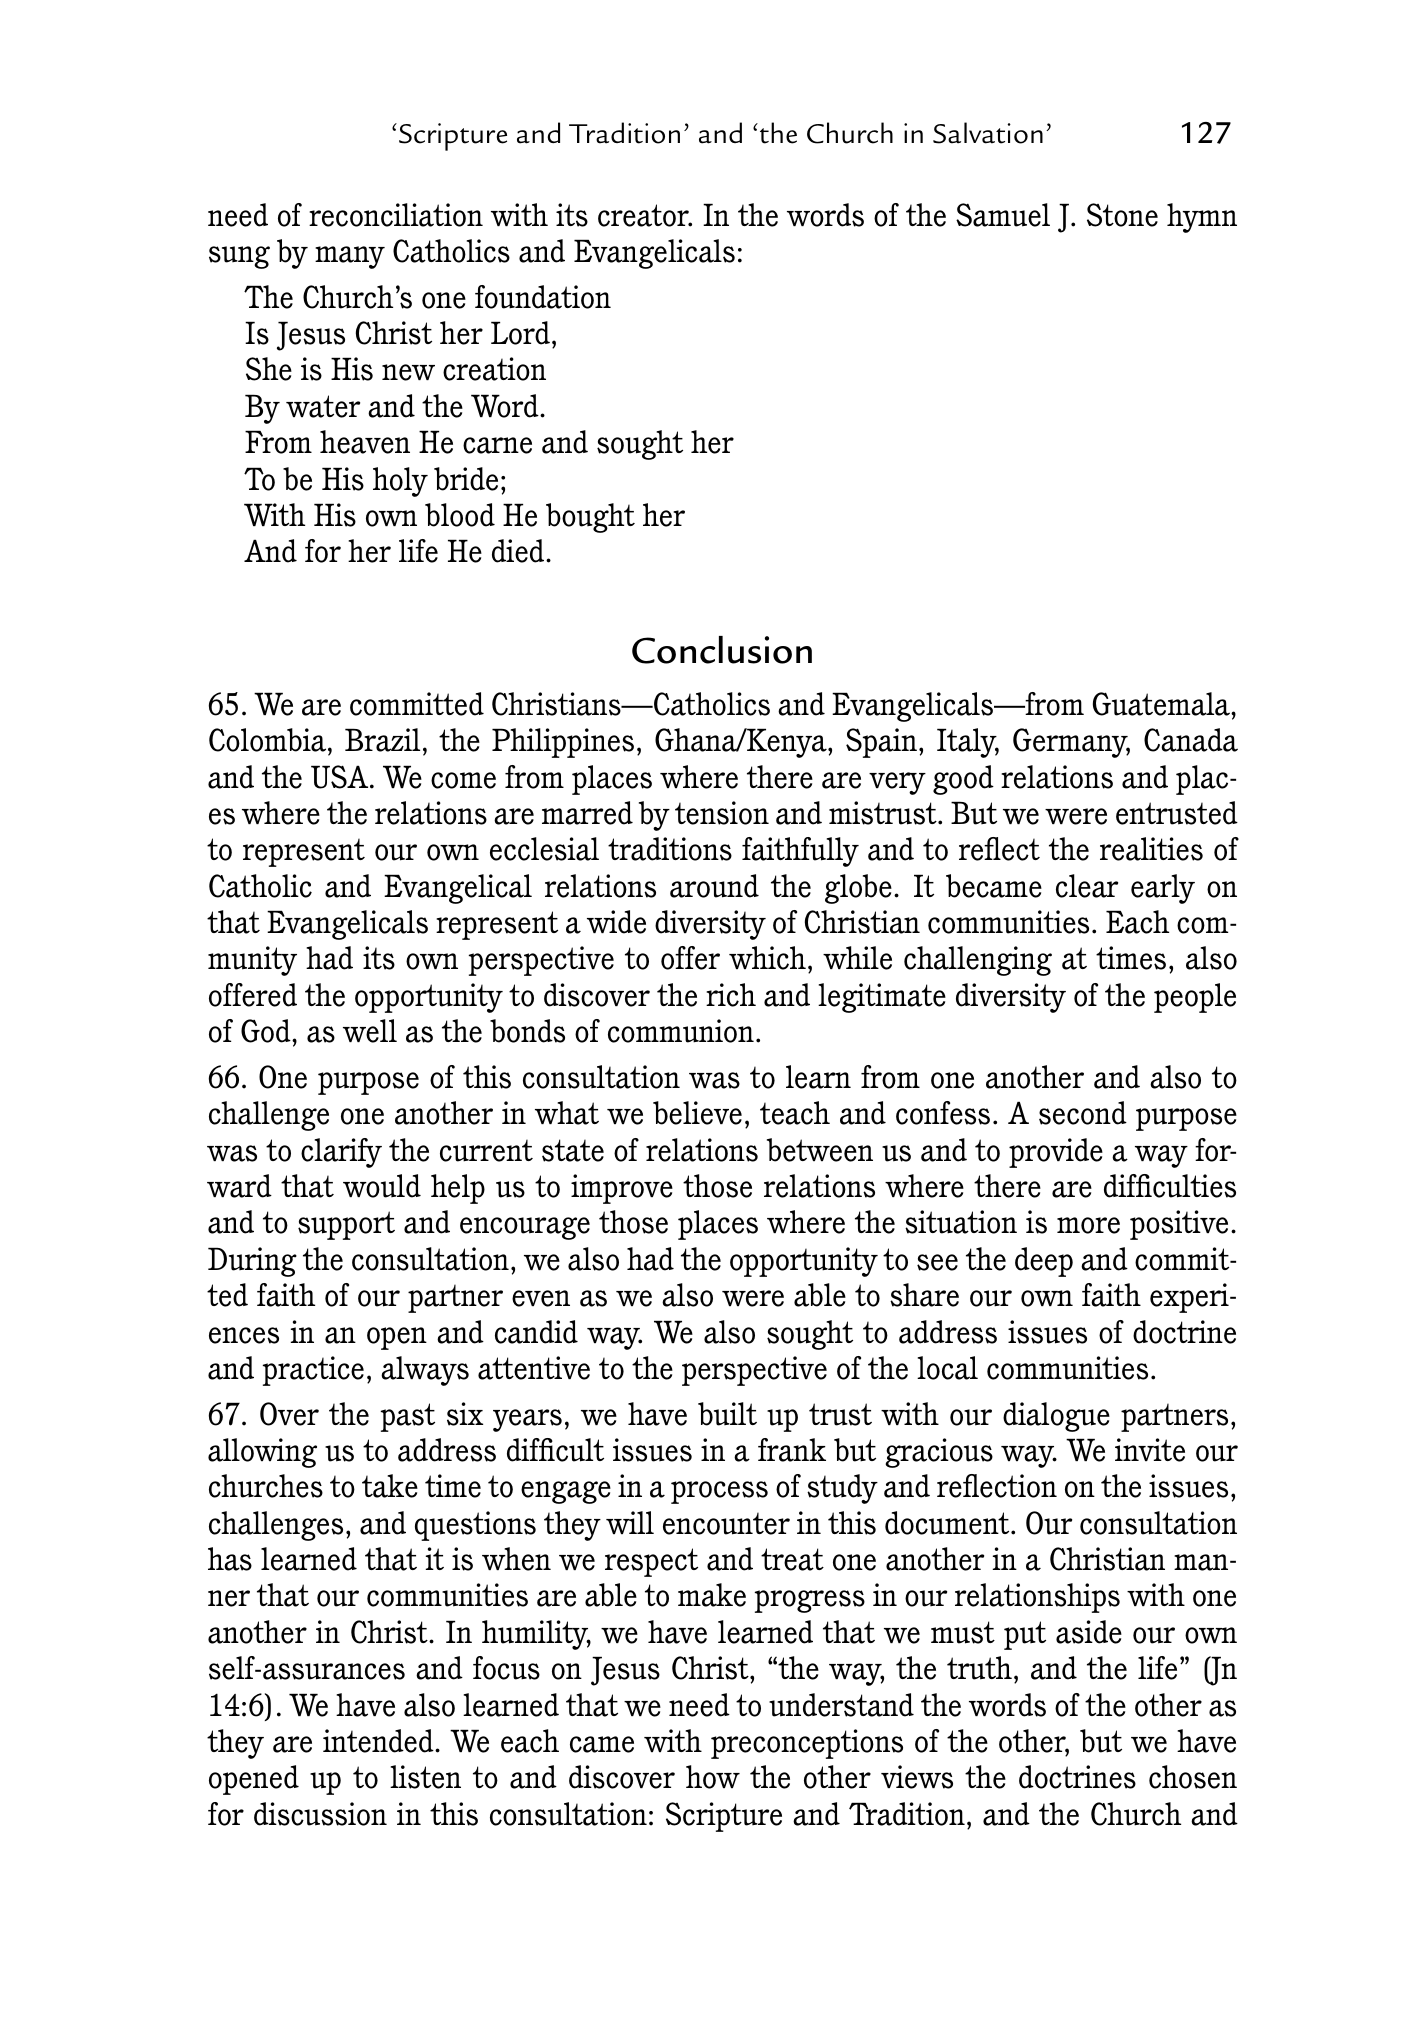 The height and width of the document is (2018, 1427). I want to click on Stone, so click(1122, 215).
